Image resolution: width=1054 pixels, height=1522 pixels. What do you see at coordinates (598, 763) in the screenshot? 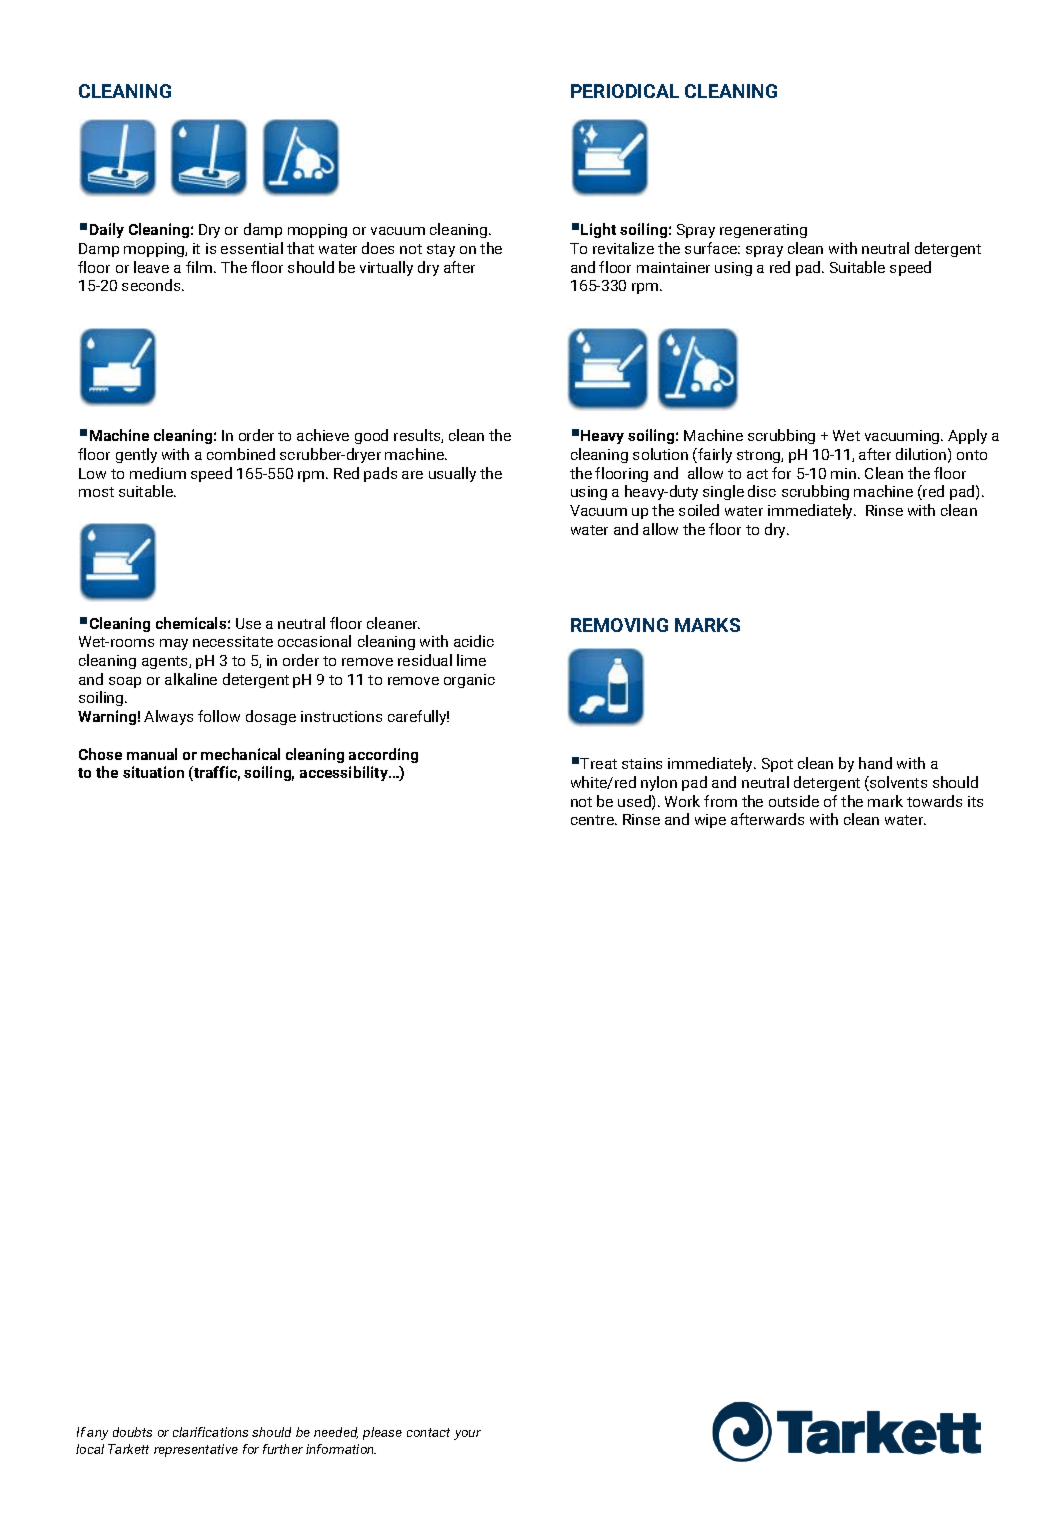
I see `Treat` at bounding box center [598, 763].
